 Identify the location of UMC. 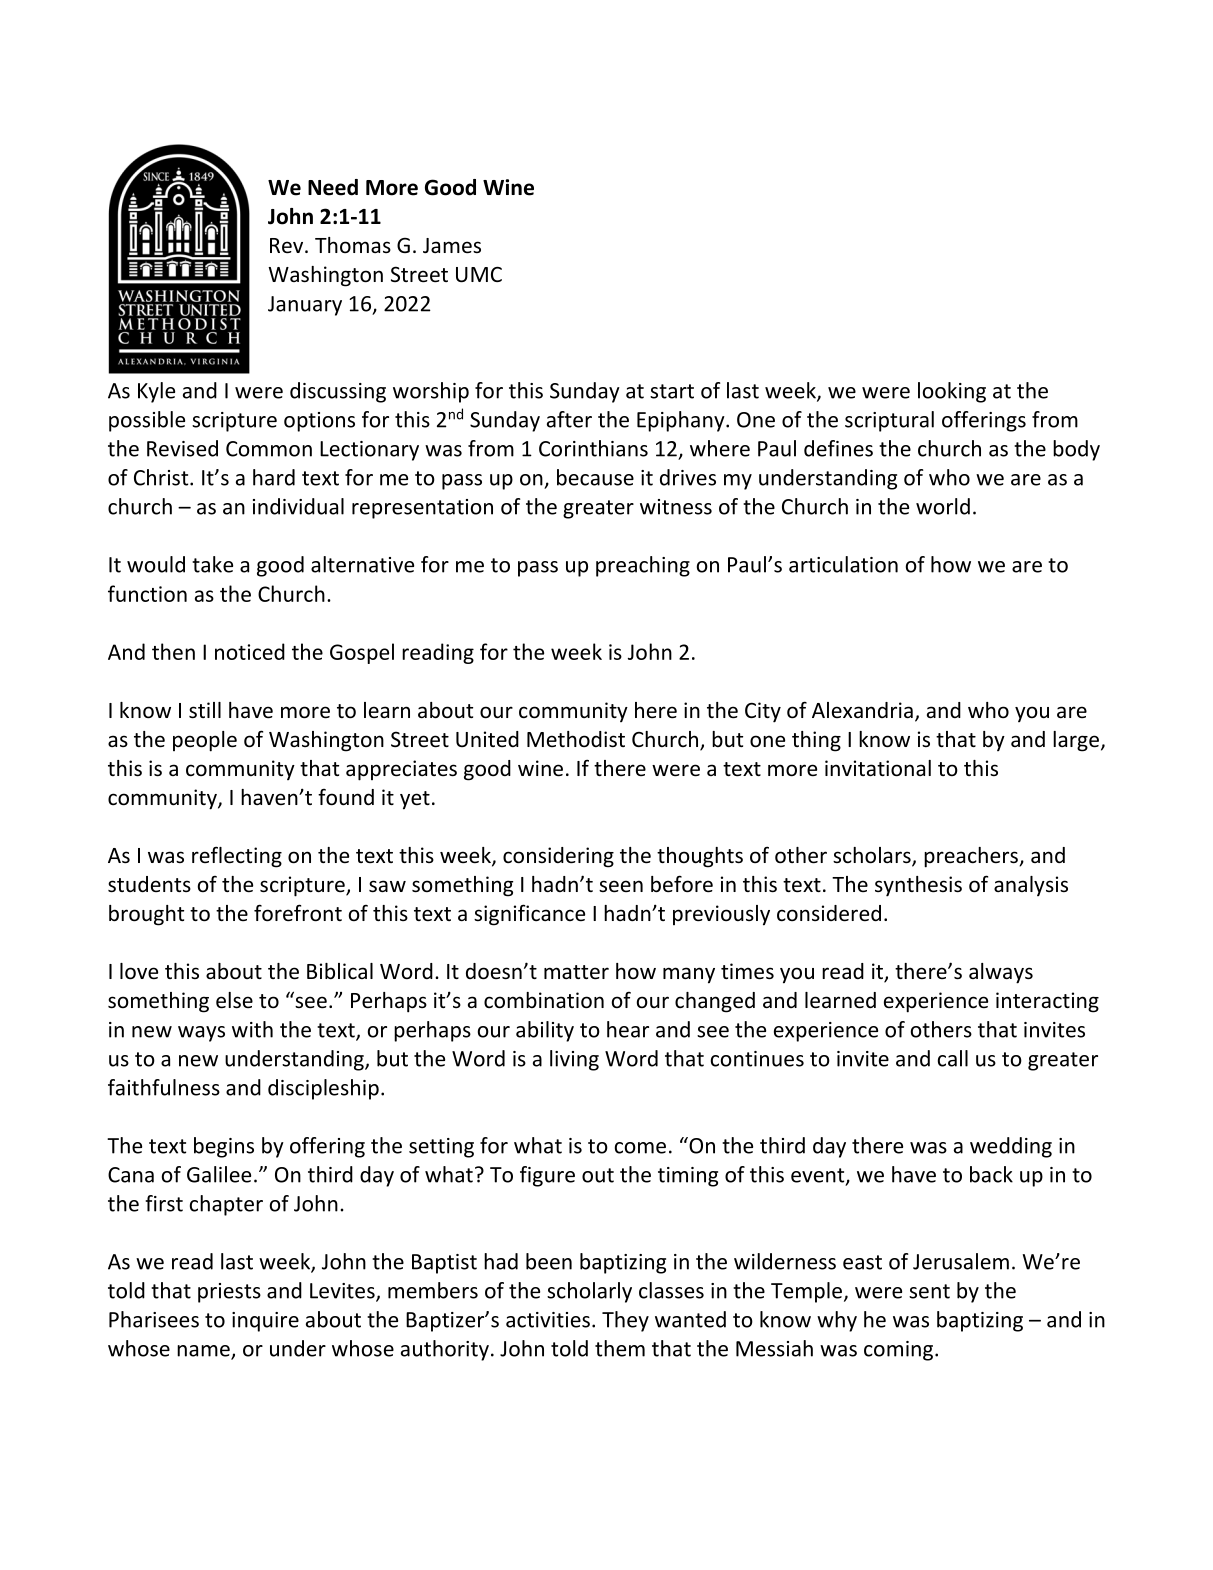
(479, 274).
